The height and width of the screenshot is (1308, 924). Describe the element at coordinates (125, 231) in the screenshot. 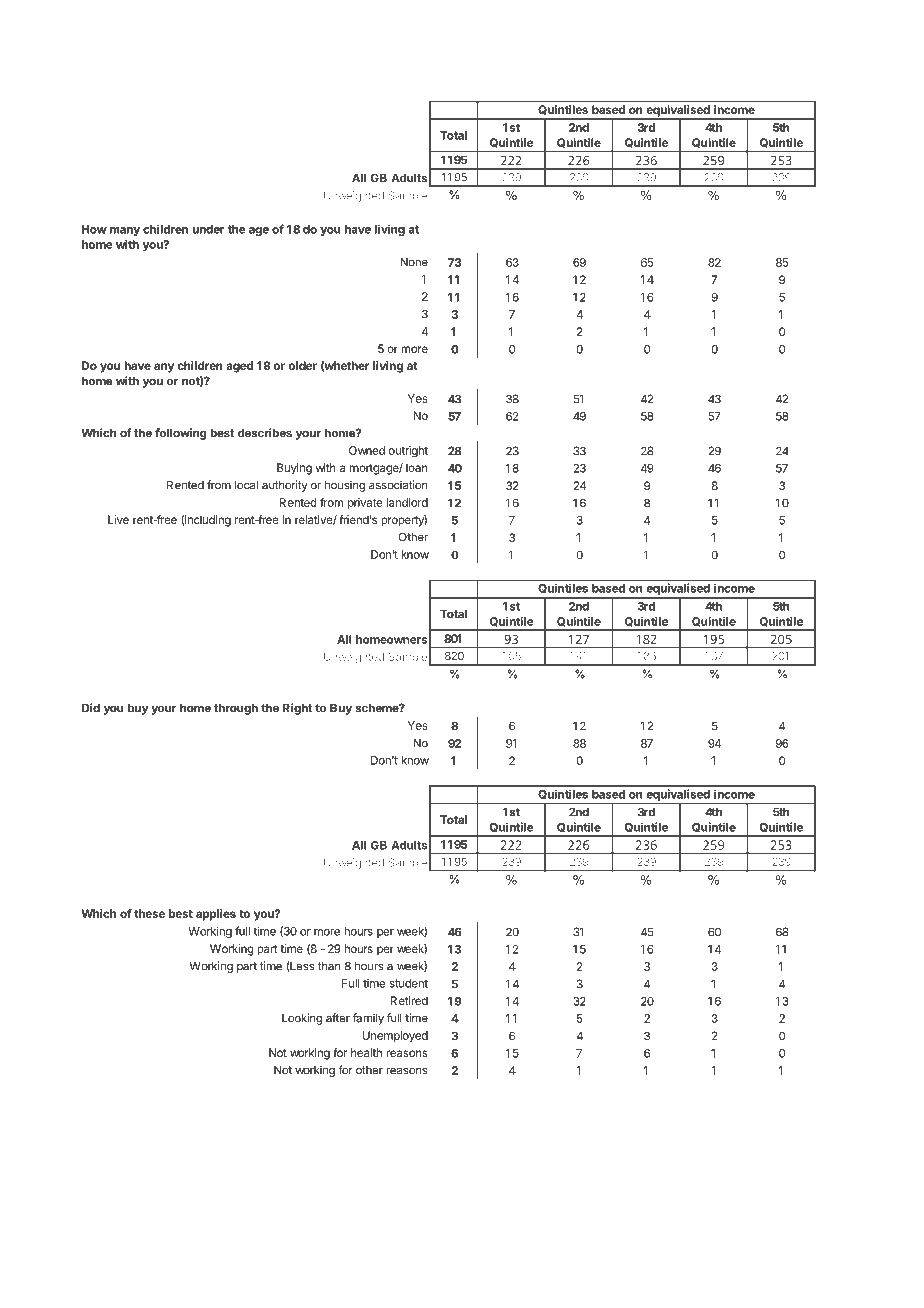

I see `many` at that location.
